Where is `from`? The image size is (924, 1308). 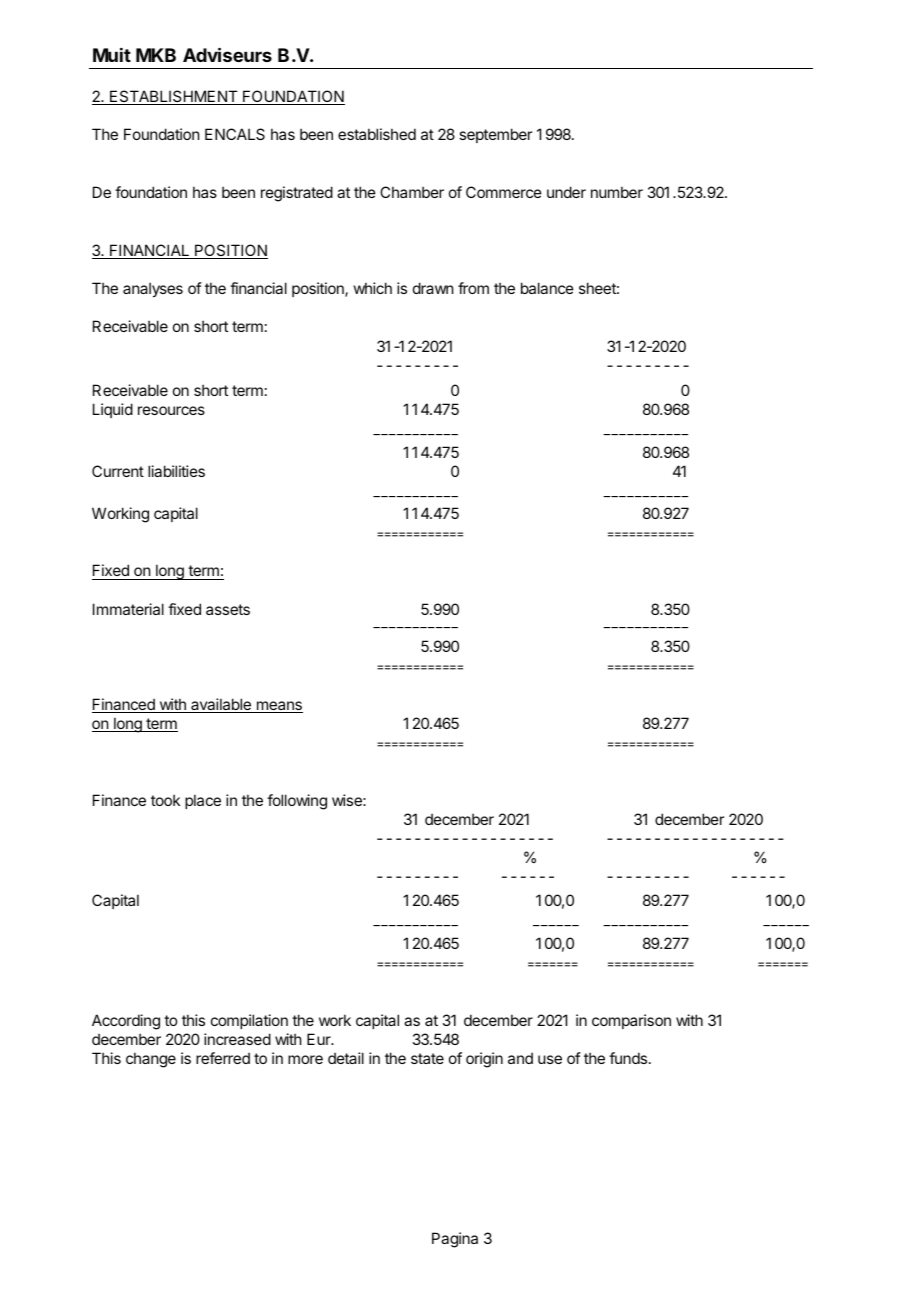 from is located at coordinates (473, 288).
